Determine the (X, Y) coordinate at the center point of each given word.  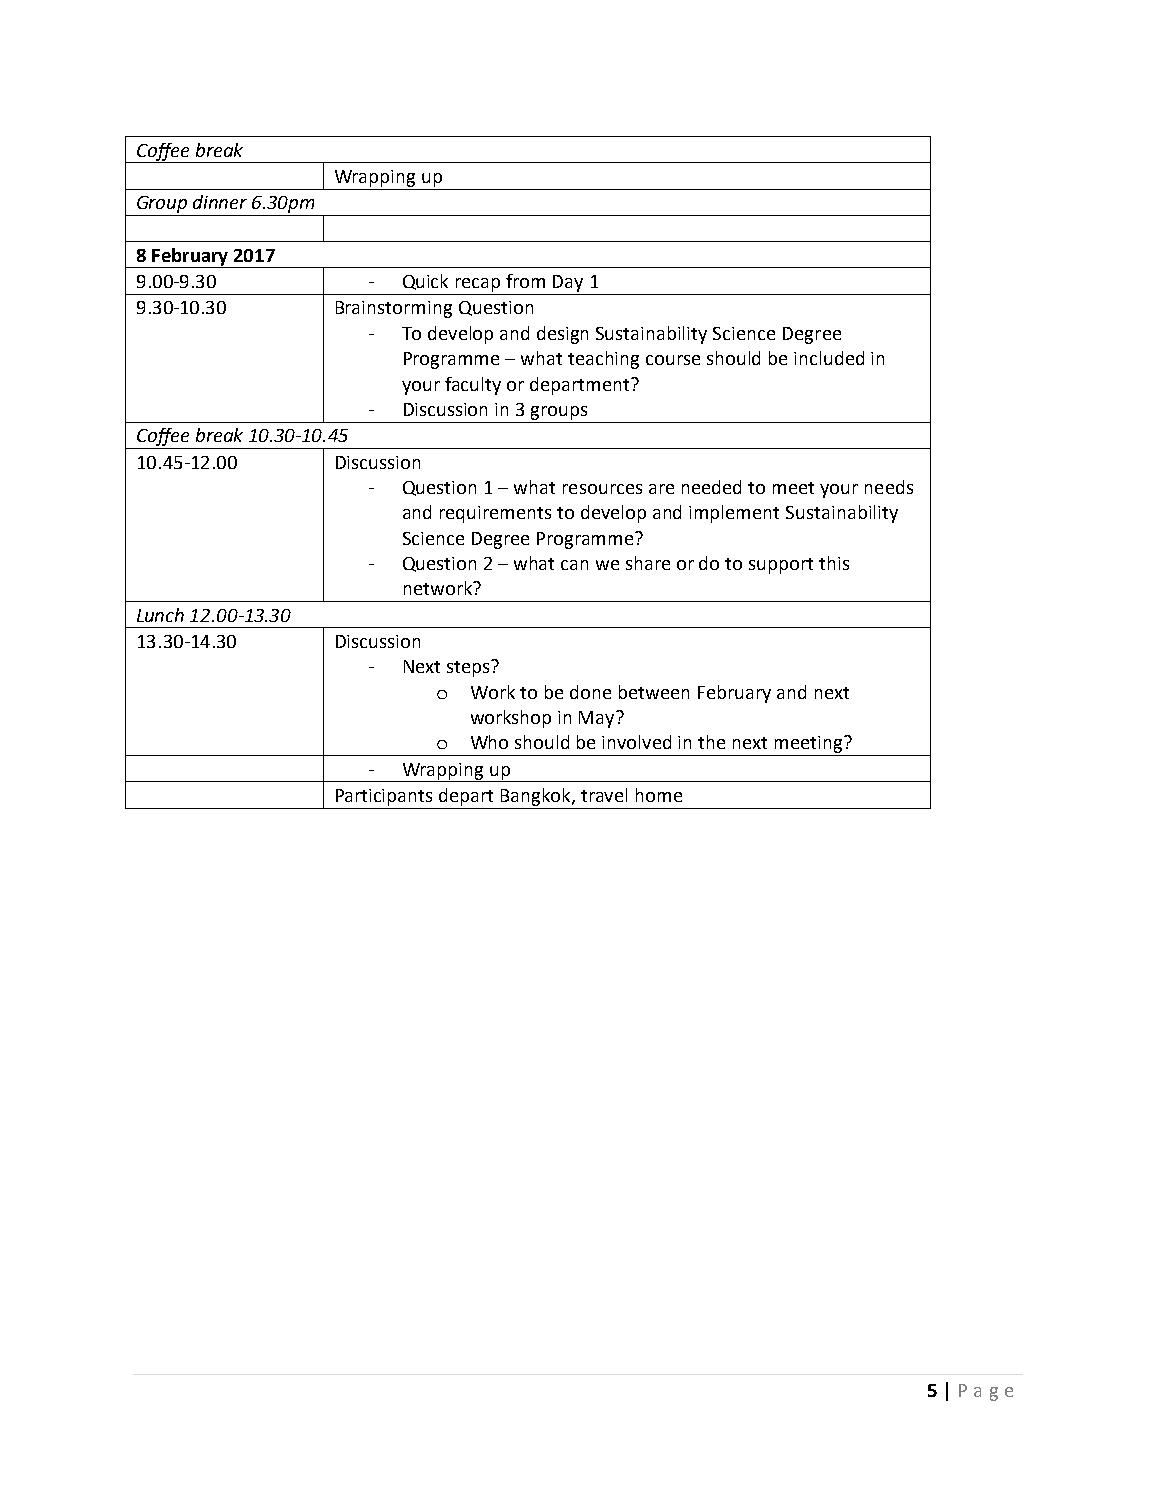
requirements (495, 514)
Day (568, 283)
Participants (384, 797)
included (829, 358)
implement (734, 514)
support (781, 566)
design (562, 335)
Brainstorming (394, 309)
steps (469, 668)
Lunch (160, 615)
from (525, 281)
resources (602, 489)
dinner (220, 202)
